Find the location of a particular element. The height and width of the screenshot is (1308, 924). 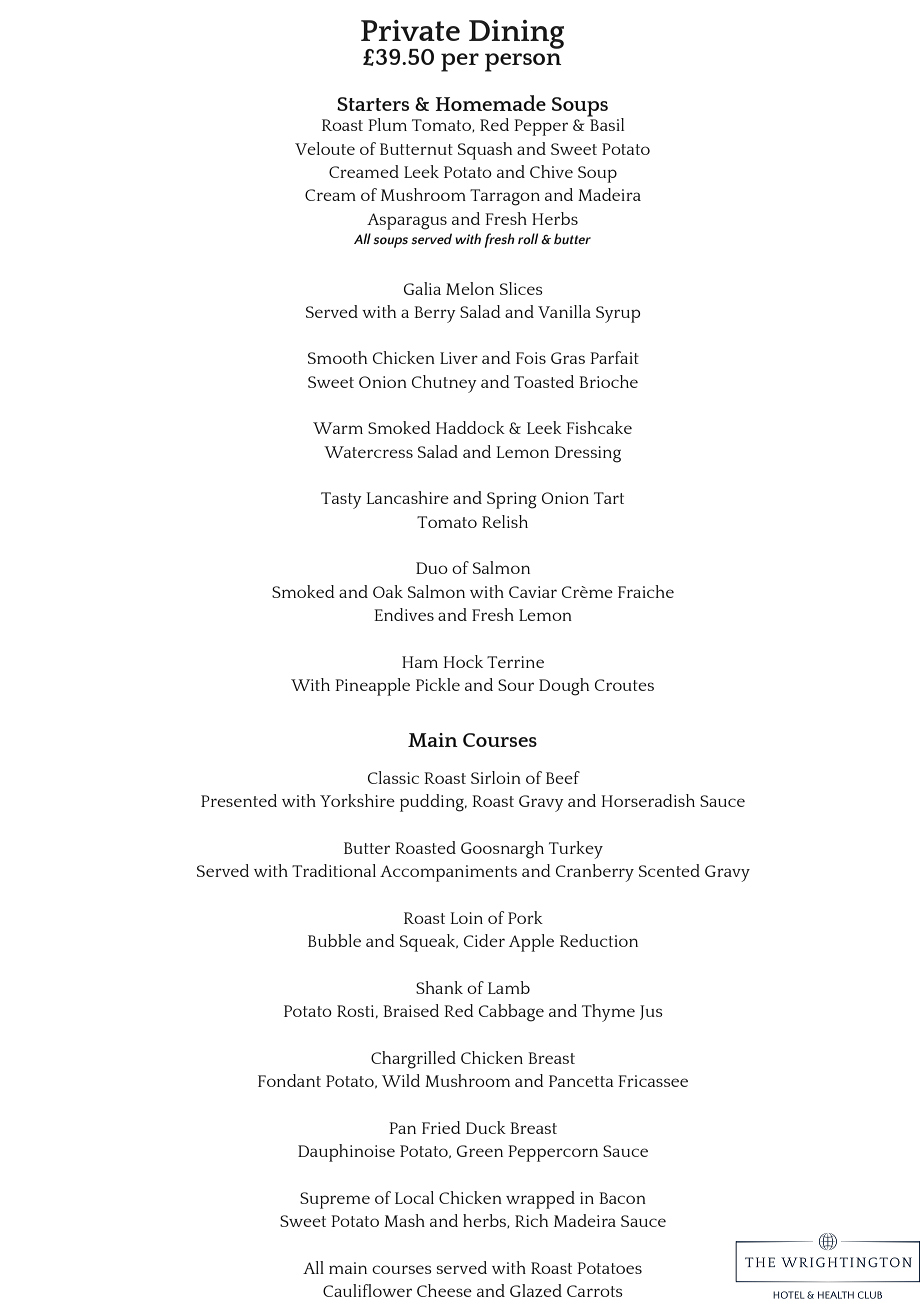

Parfait is located at coordinates (614, 357).
